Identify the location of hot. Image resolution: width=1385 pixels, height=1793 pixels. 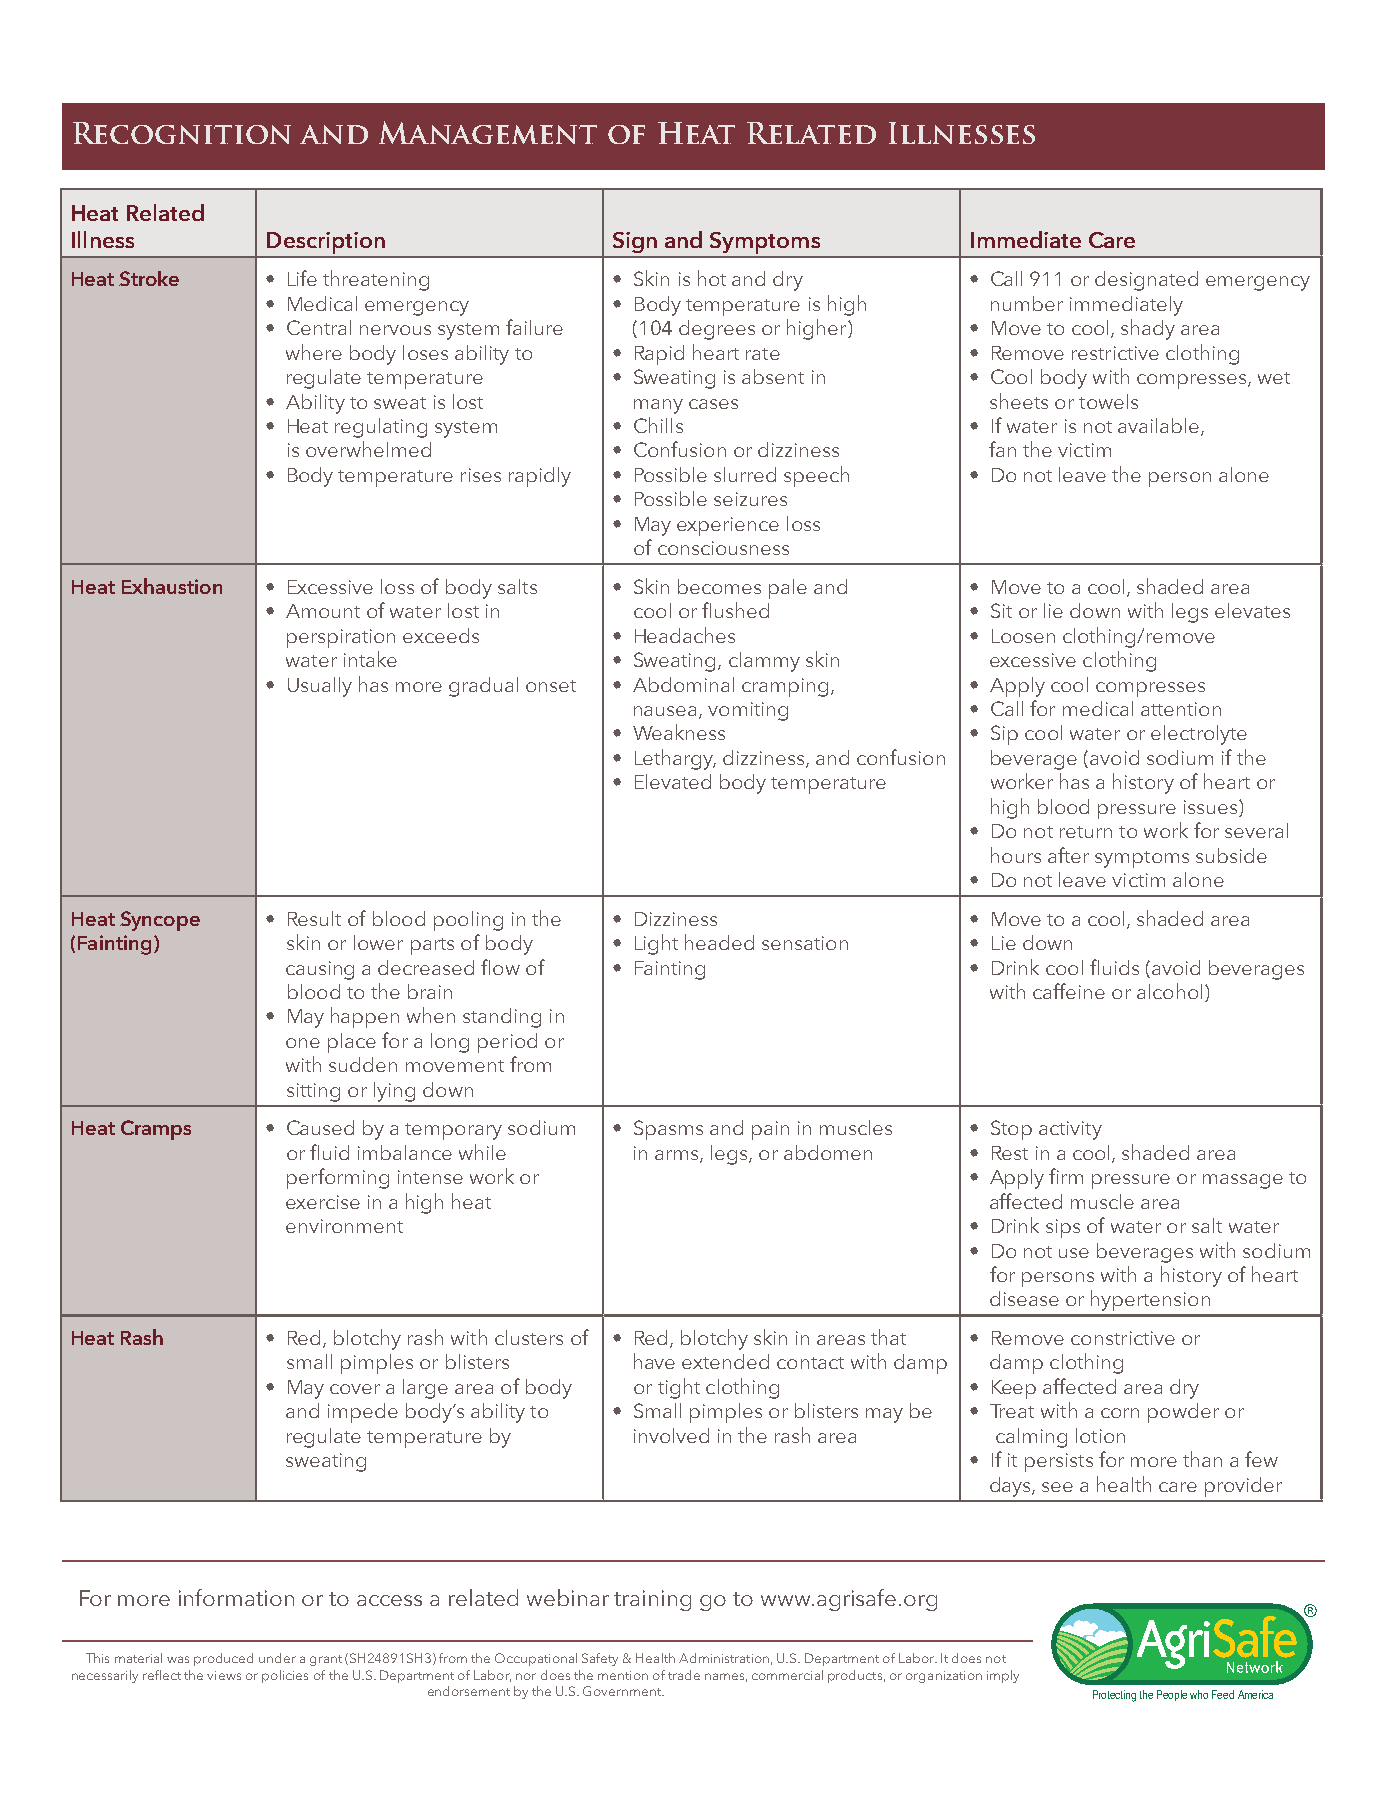
(712, 278).
